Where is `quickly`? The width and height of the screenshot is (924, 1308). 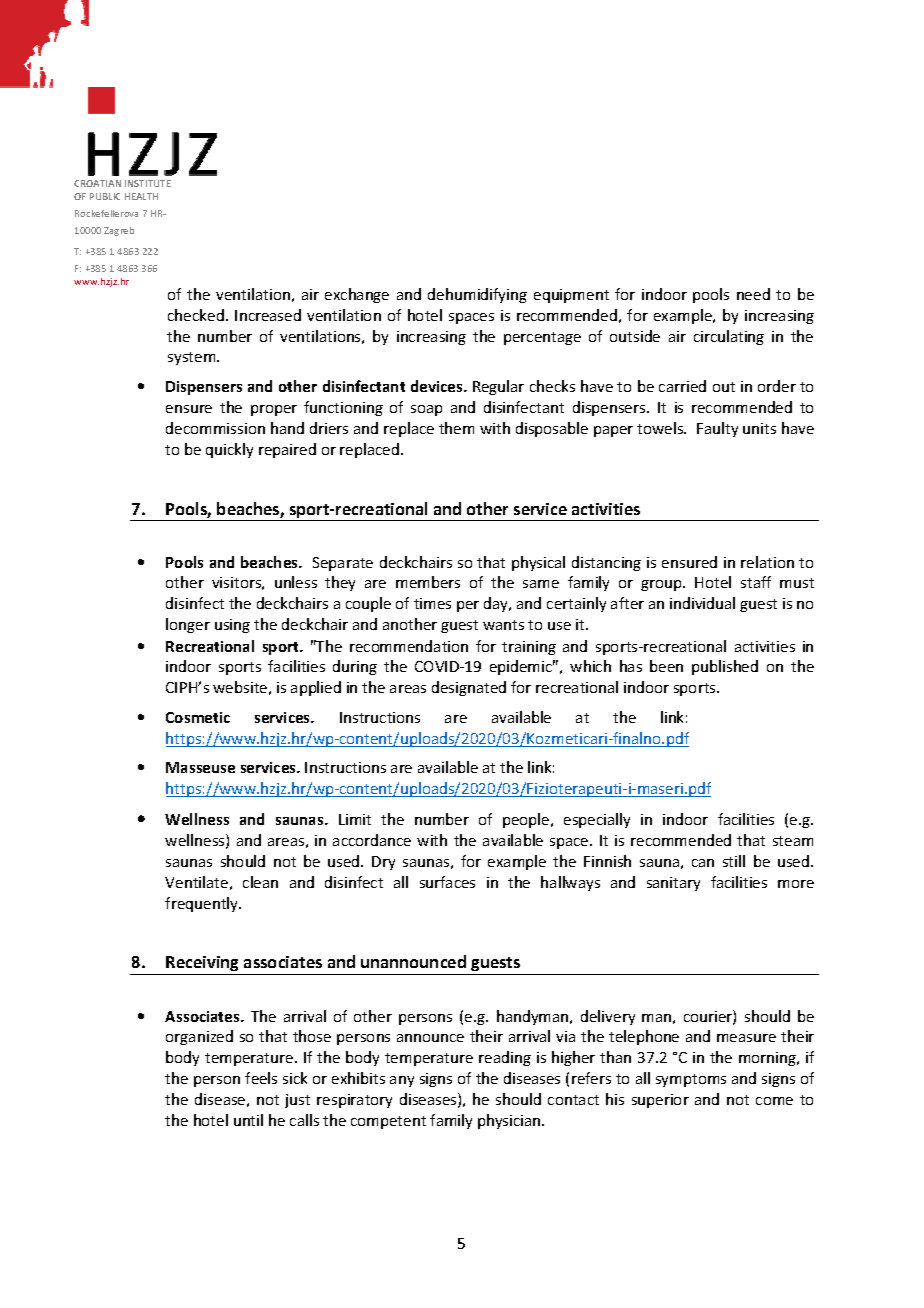
quickly is located at coordinates (229, 450).
